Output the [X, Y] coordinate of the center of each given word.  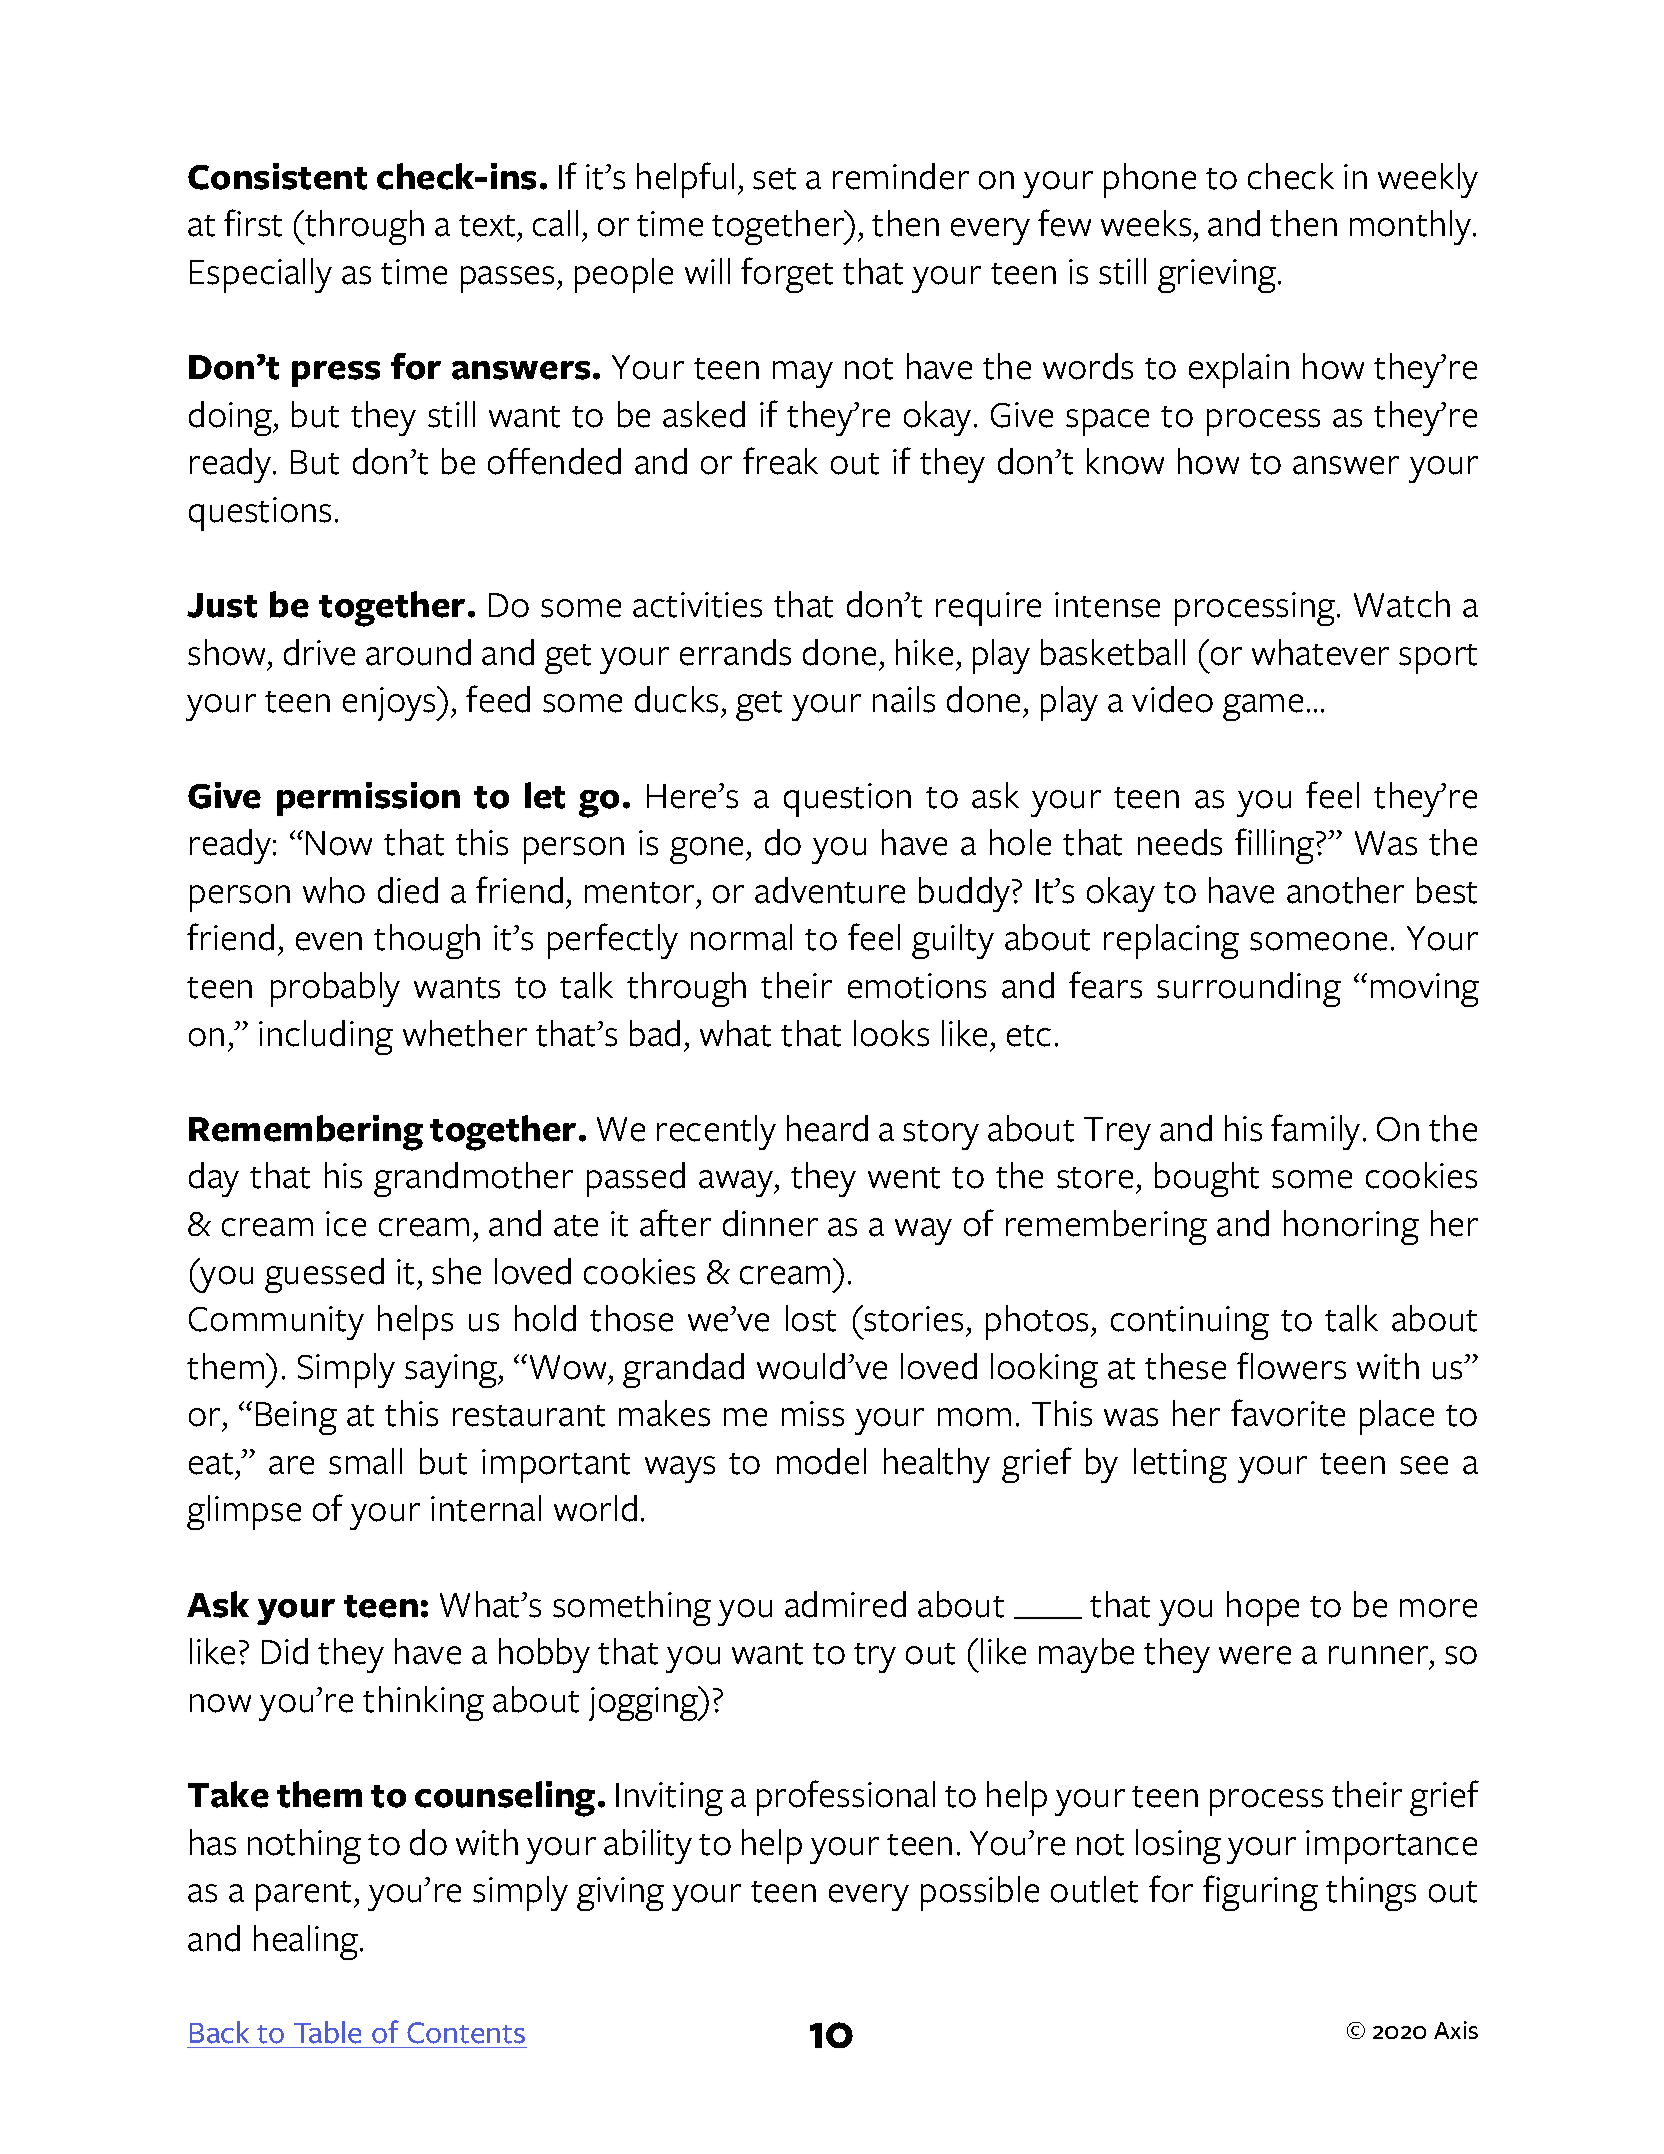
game [1263, 707]
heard [827, 1128]
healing [307, 1942]
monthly [1412, 227]
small [365, 1461]
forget [787, 275]
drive [319, 652]
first [253, 223]
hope [1263, 1608]
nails [904, 699]
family [1315, 1132]
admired [845, 1604]
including [326, 1037]
